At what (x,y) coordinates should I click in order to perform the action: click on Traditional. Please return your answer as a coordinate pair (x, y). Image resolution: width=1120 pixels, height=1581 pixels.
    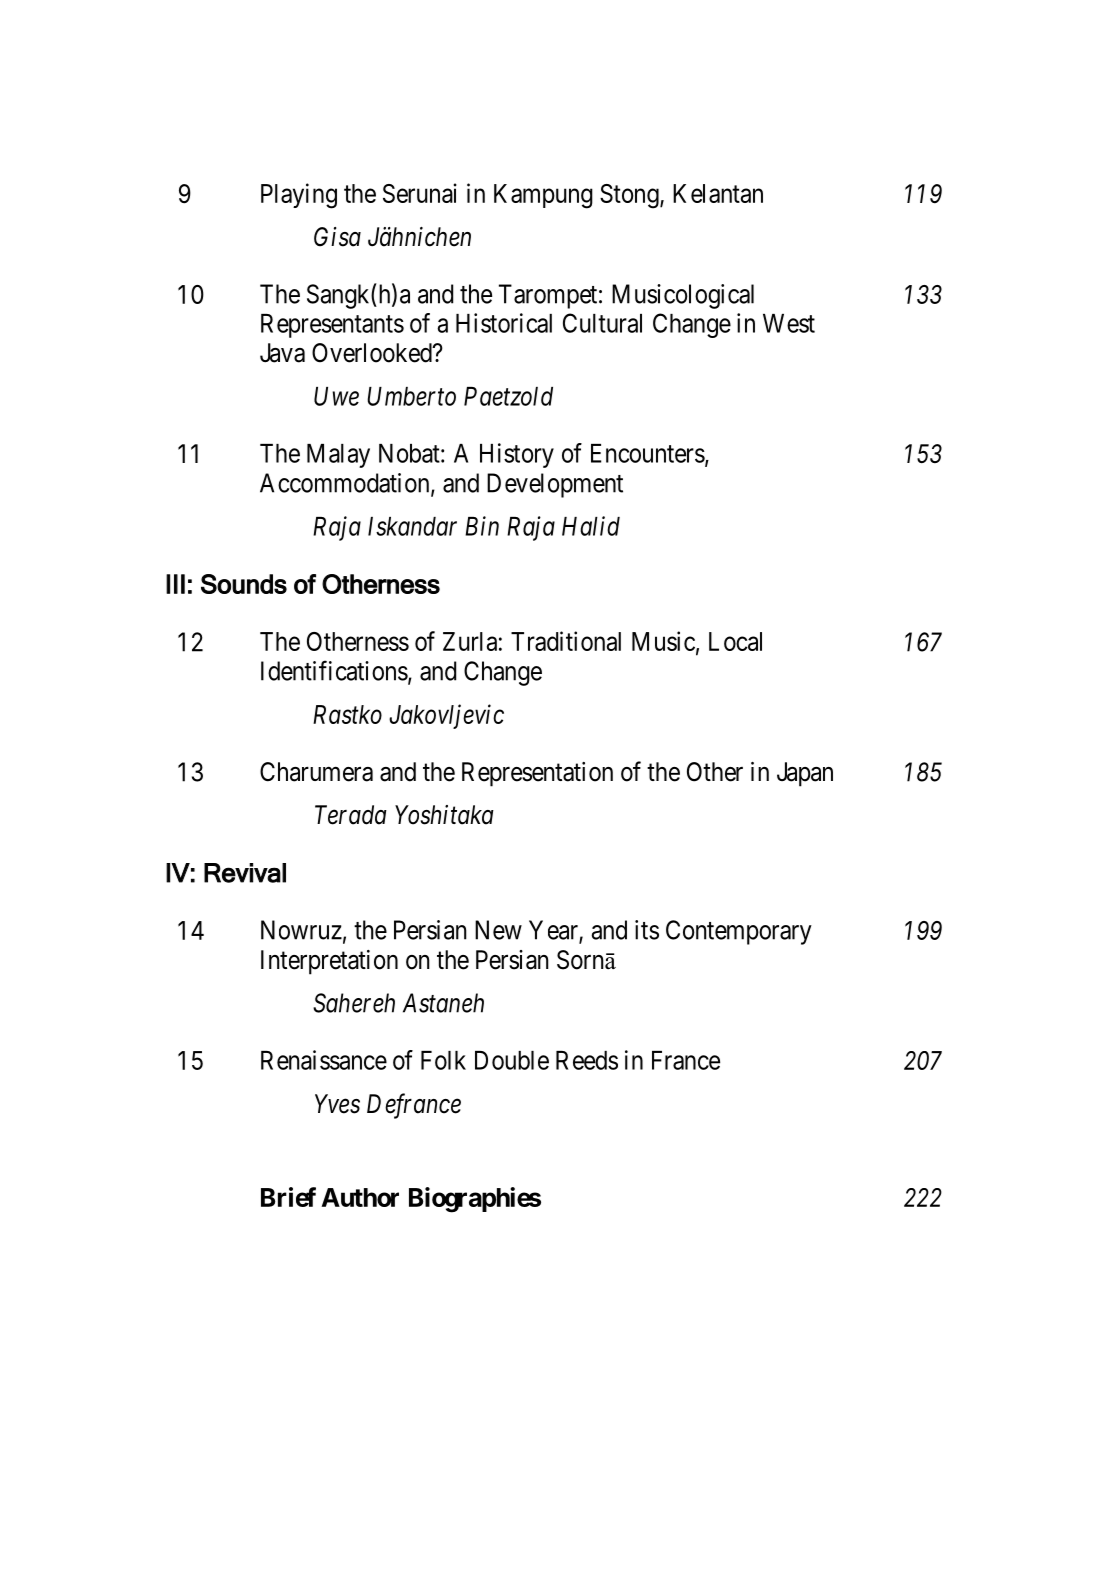
    Looking at the image, I should click on (566, 641).
